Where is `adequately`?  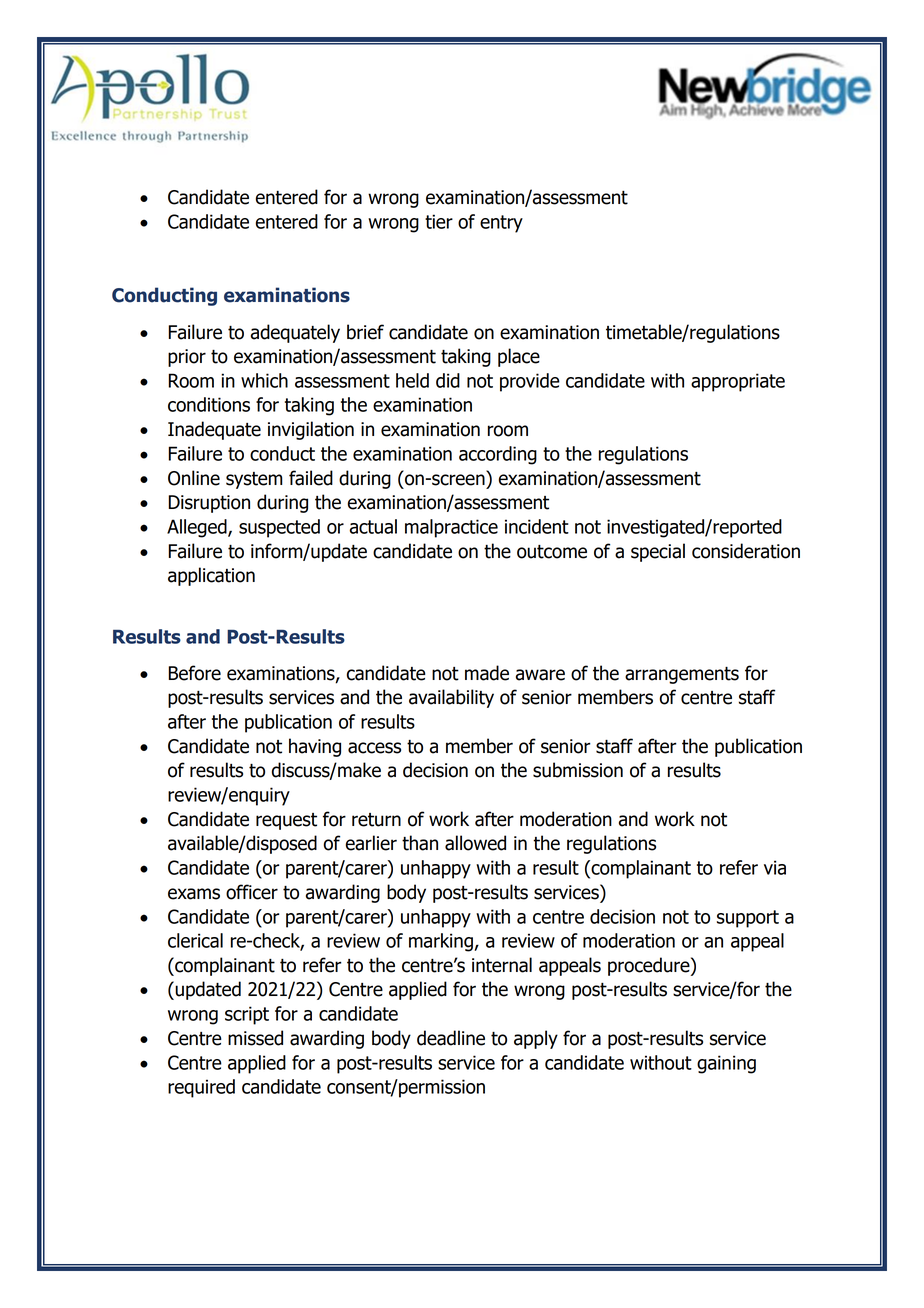 adequately is located at coordinates (295, 333).
